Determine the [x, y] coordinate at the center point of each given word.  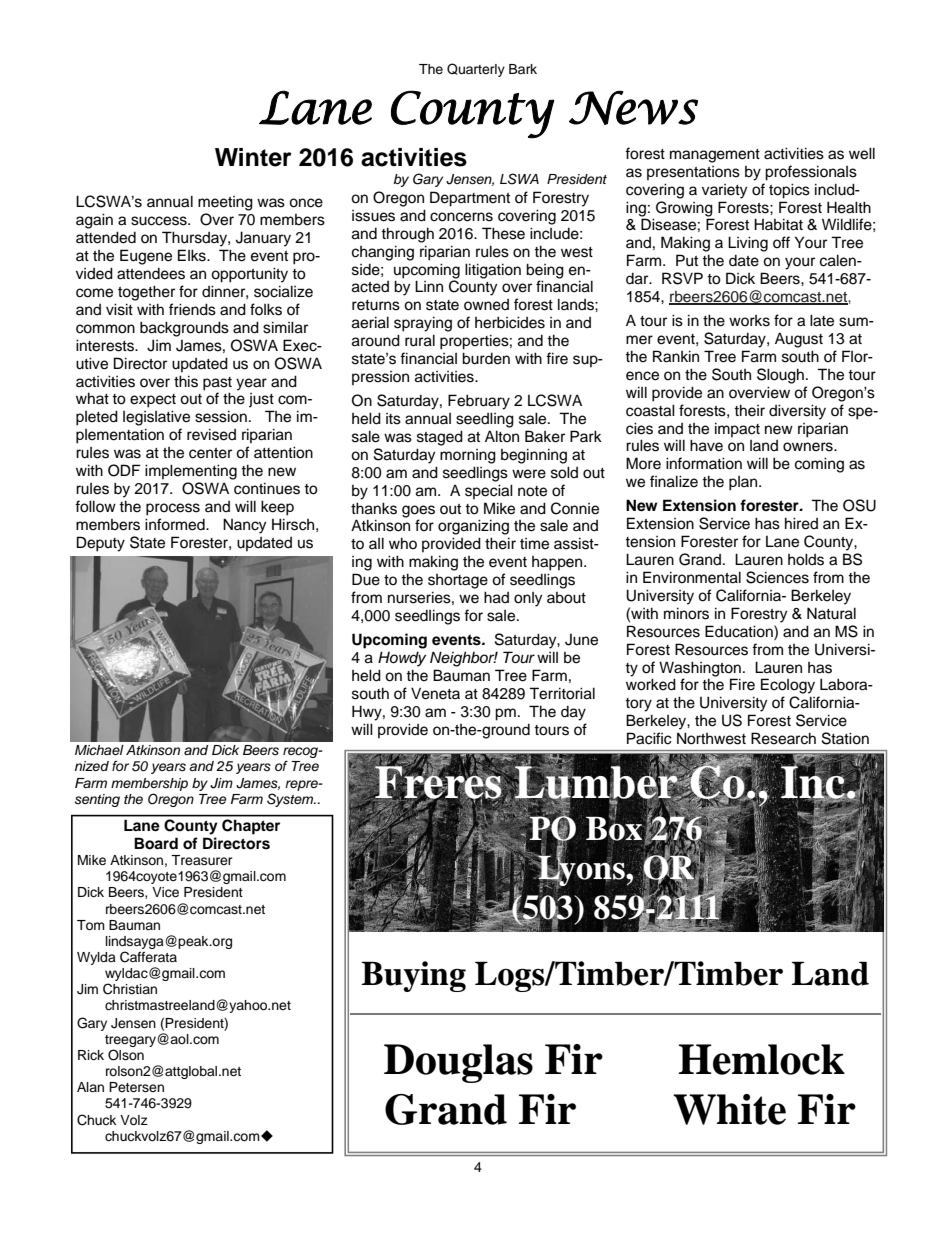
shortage [458, 581]
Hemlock [761, 1059]
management [715, 156]
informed [176, 524]
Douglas [458, 1063]
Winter [253, 157]
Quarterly [476, 70]
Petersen [136, 1087]
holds [806, 559]
